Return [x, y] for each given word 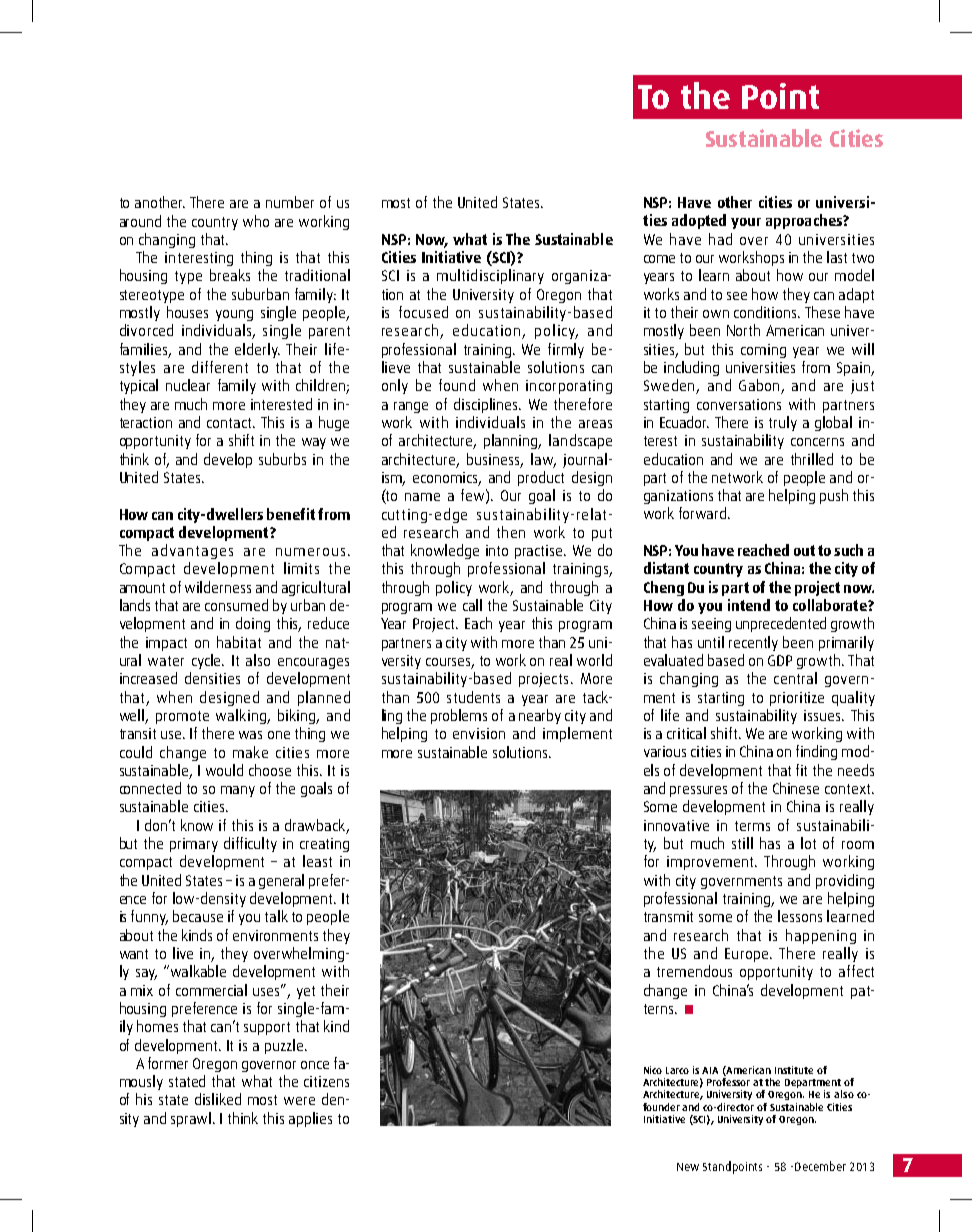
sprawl [192, 1119]
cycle [208, 661]
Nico [653, 1070]
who [256, 221]
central [795, 678]
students [473, 697]
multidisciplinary [490, 276]
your [746, 223]
